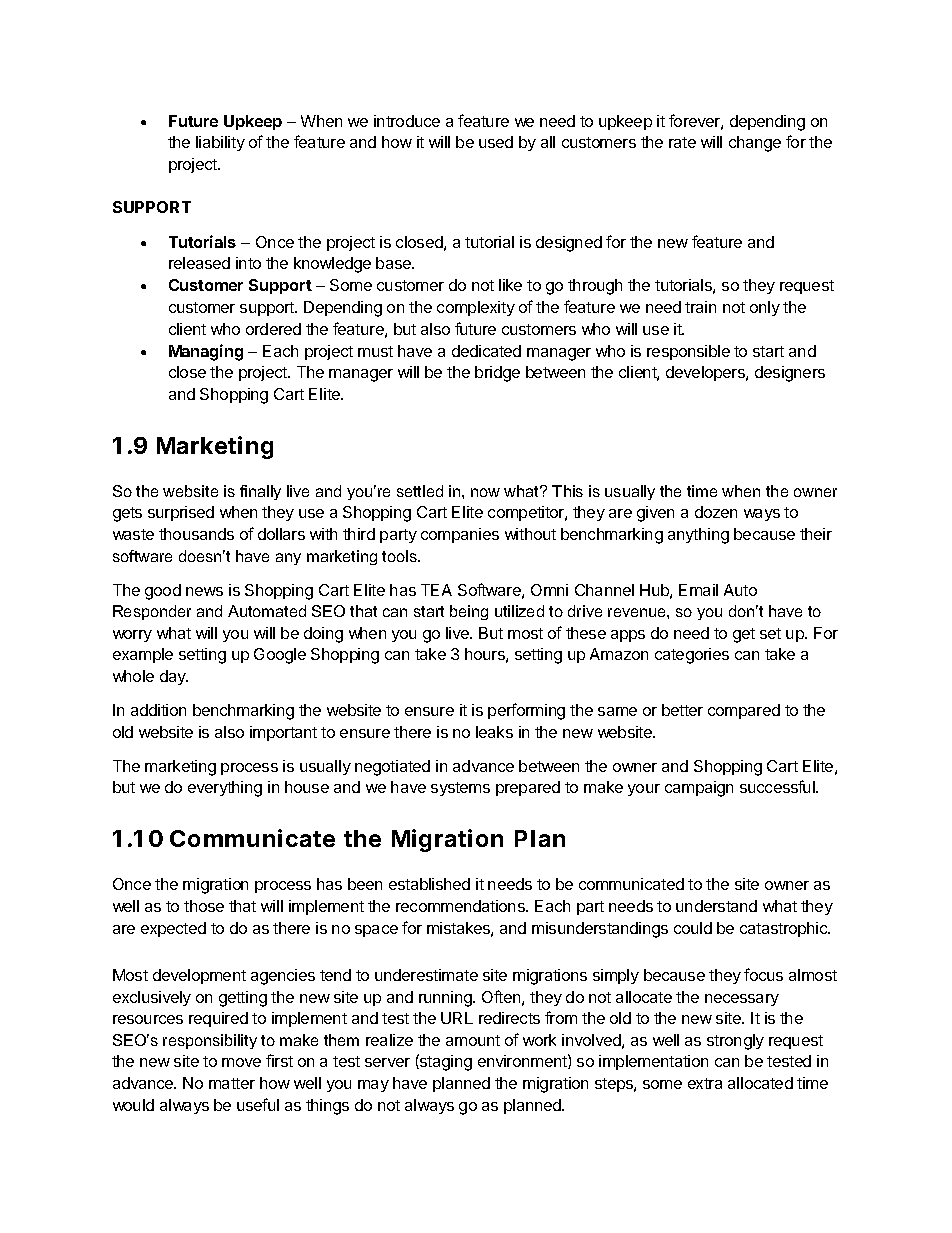  What do you see at coordinates (698, 590) in the image?
I see `Email` at bounding box center [698, 590].
